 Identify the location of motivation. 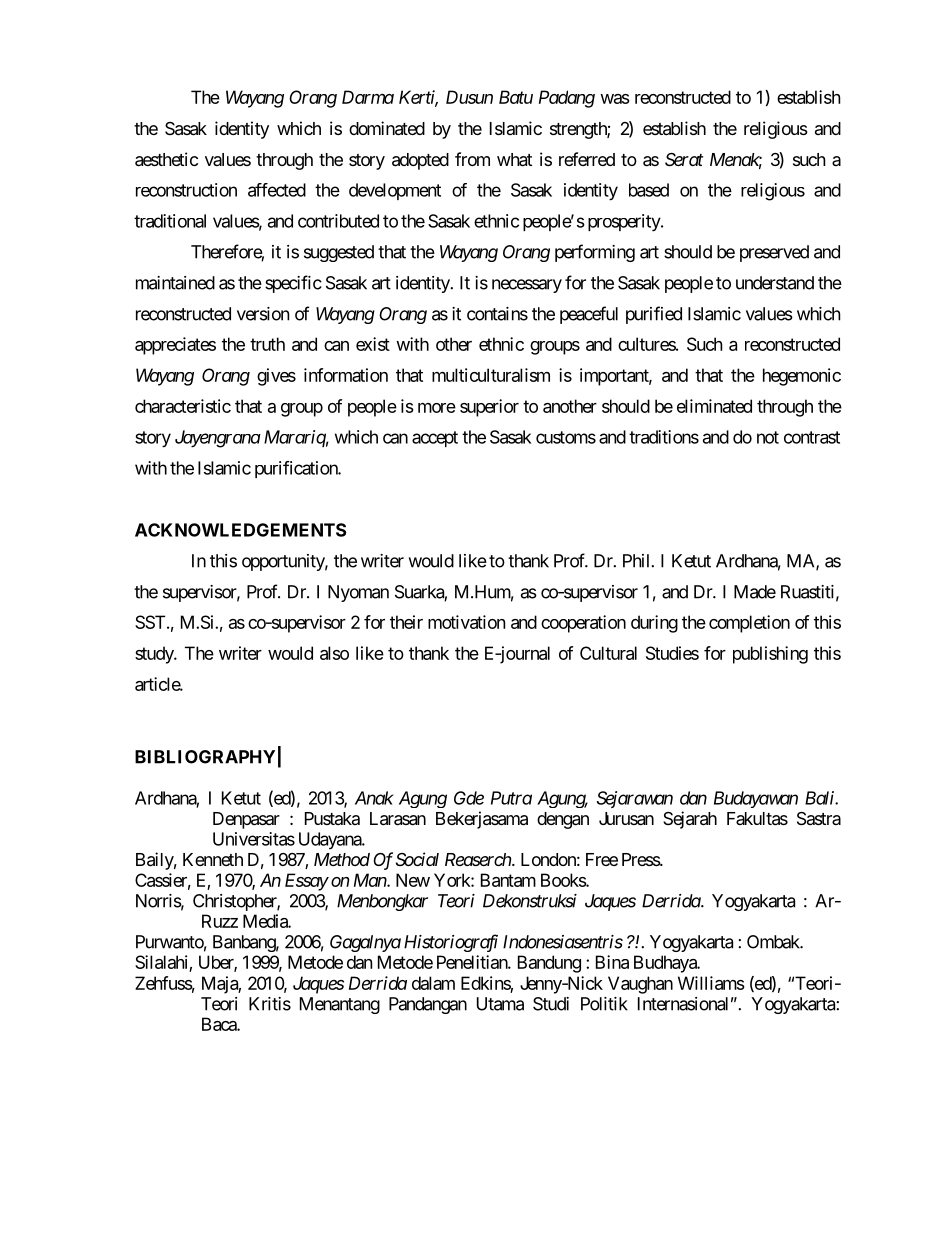
(466, 622).
